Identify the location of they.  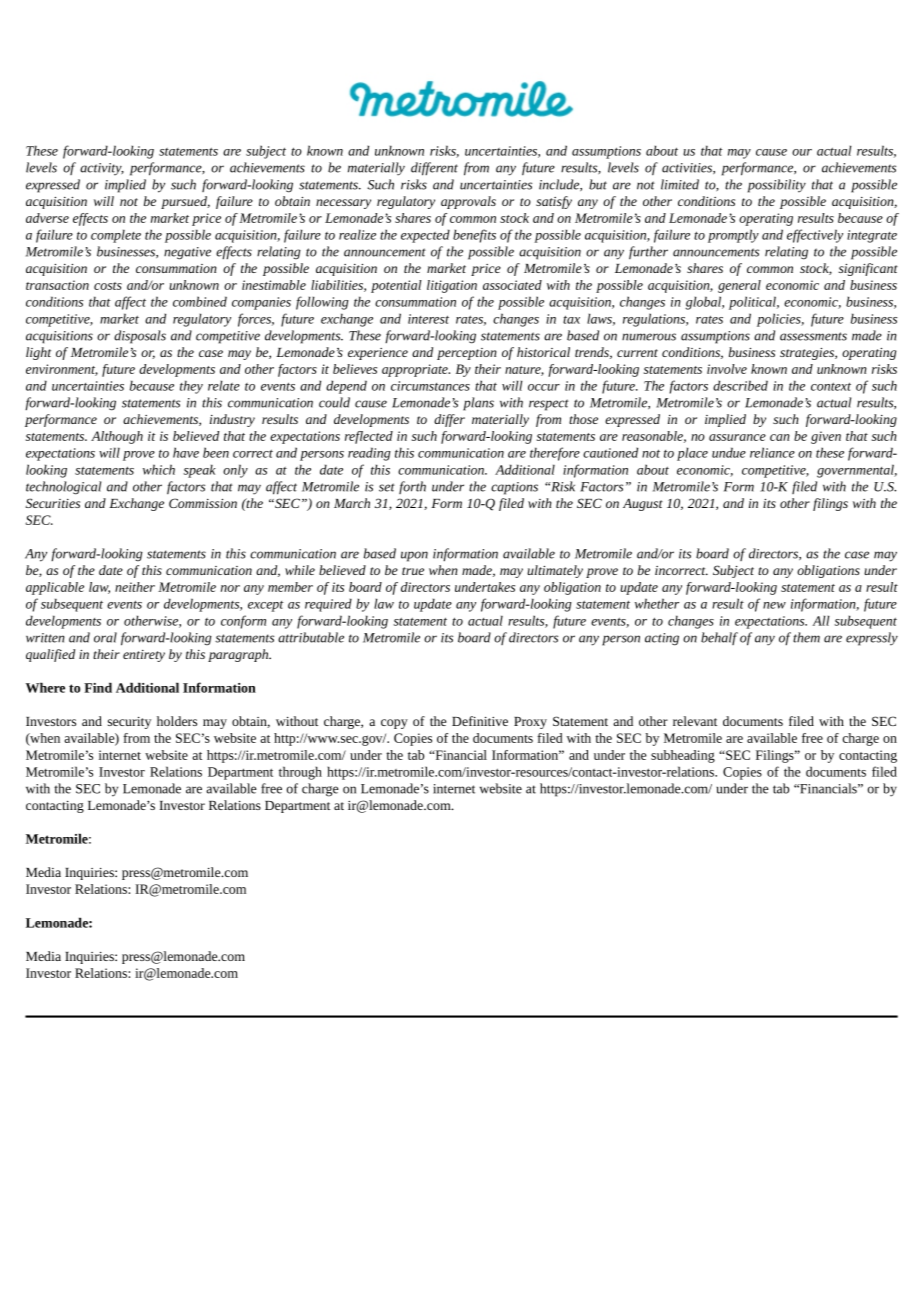
(191, 387).
